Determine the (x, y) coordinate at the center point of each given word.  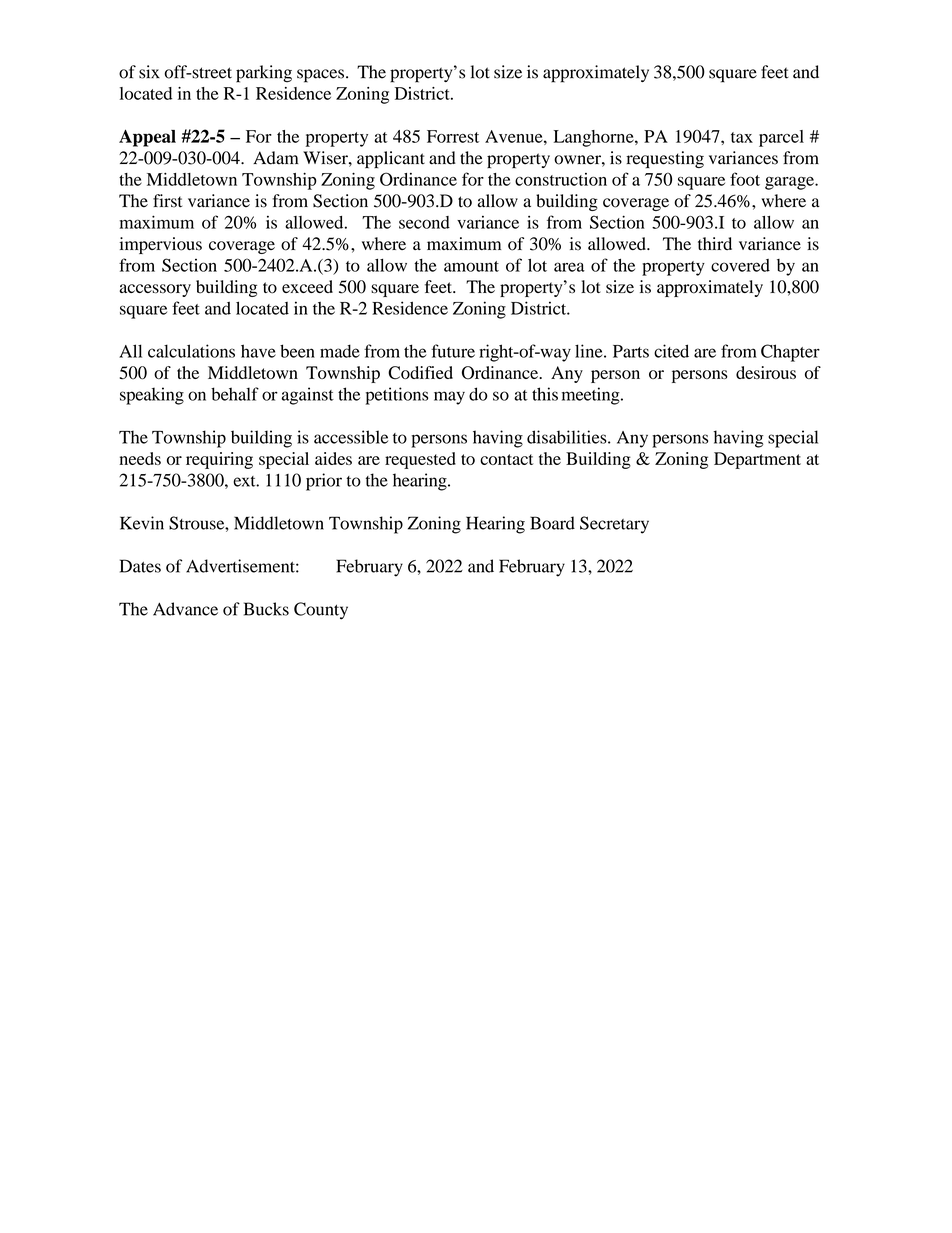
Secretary (614, 525)
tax (742, 137)
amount (471, 266)
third (715, 243)
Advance (185, 609)
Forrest (453, 136)
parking (264, 74)
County (321, 611)
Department (757, 460)
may (449, 398)
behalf (235, 394)
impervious (161, 245)
